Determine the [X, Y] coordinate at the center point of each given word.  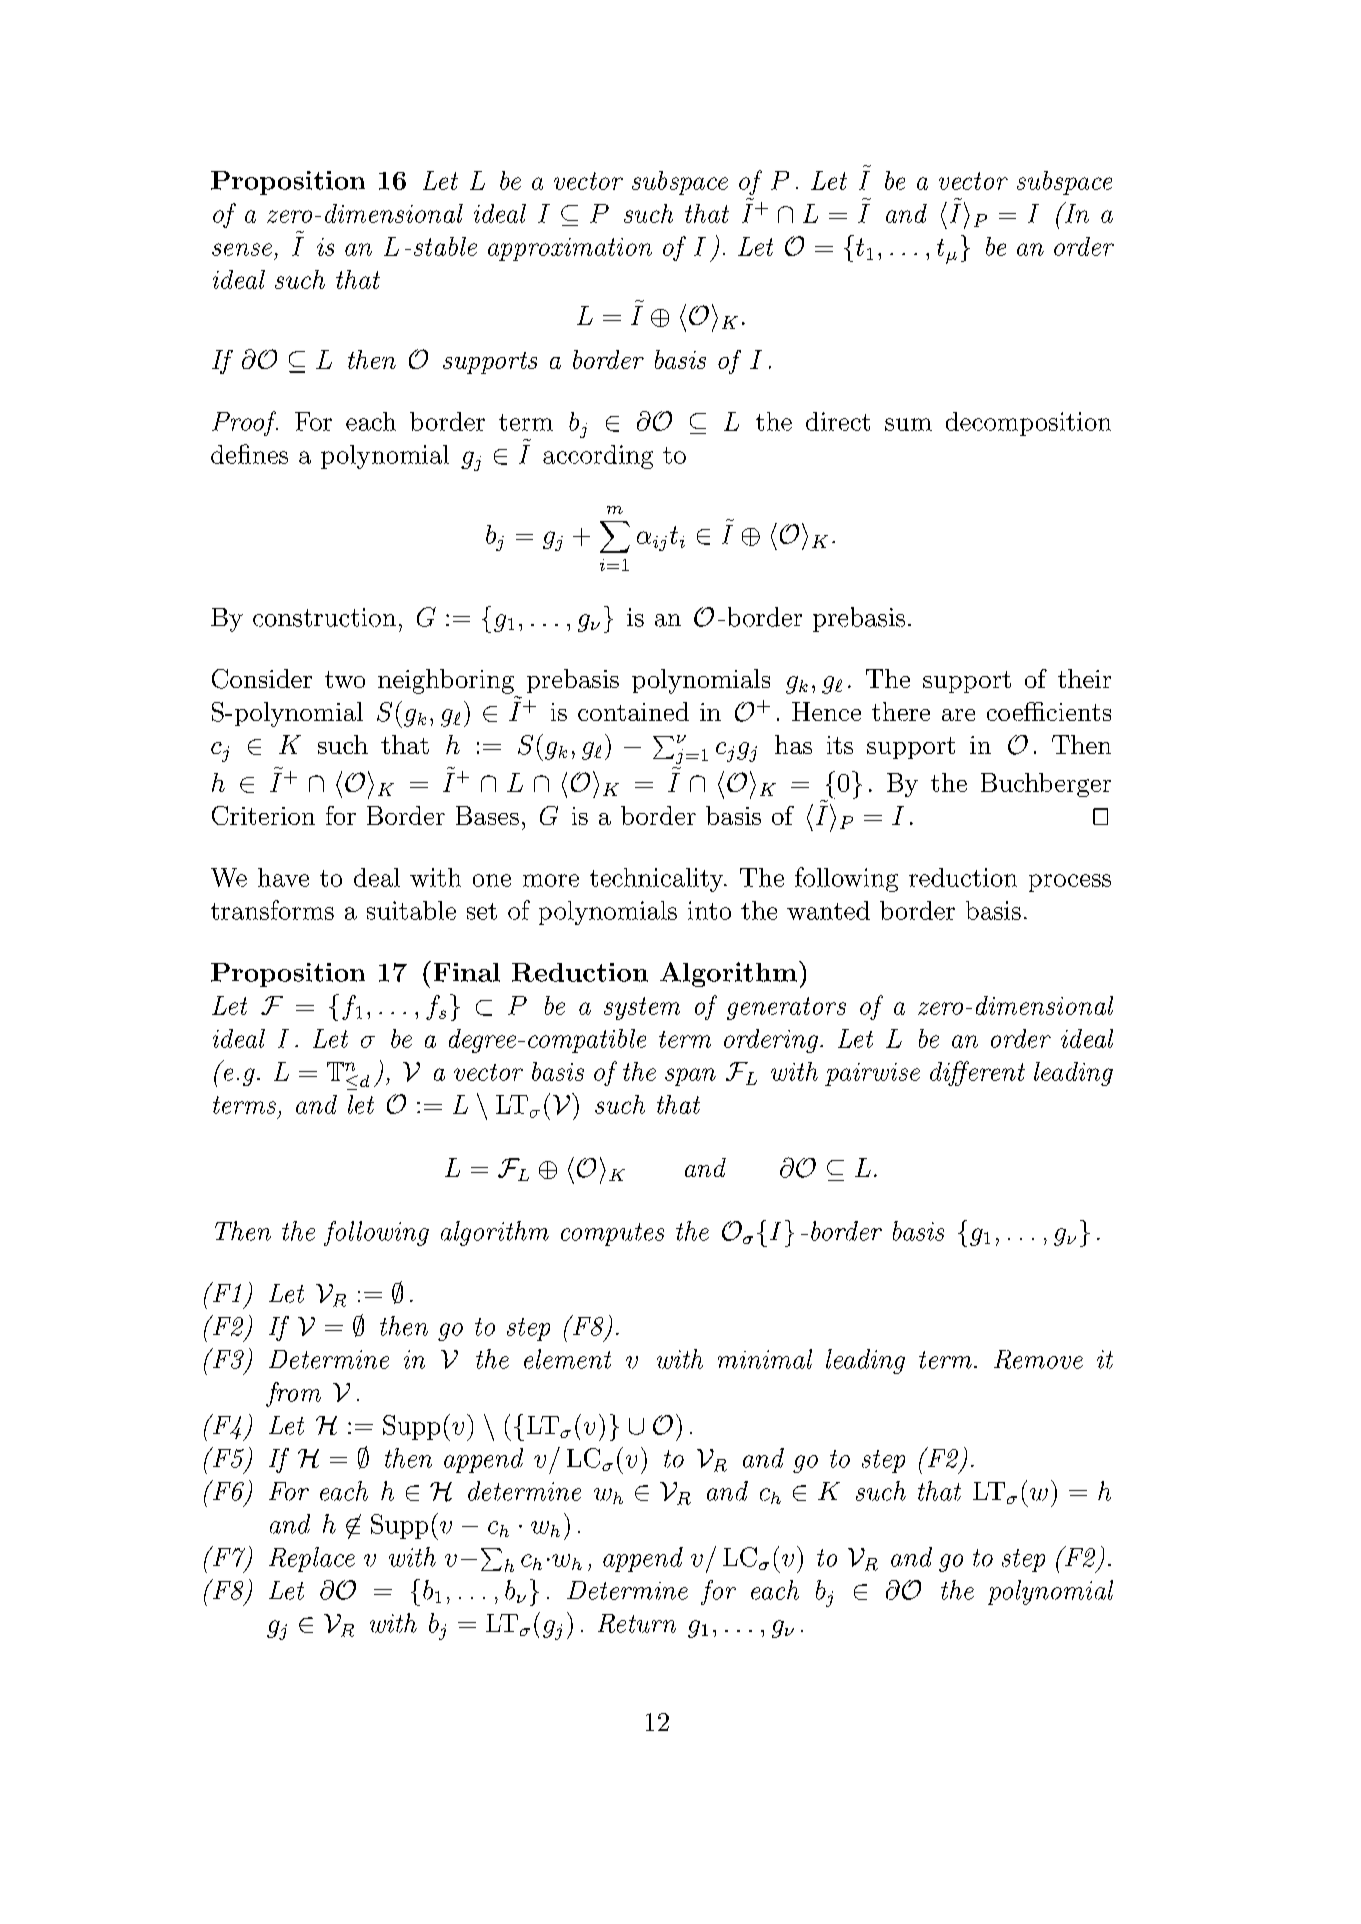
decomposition [1028, 424]
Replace [312, 1559]
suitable [411, 910]
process [1070, 883]
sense [242, 249]
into [709, 910]
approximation [570, 249]
